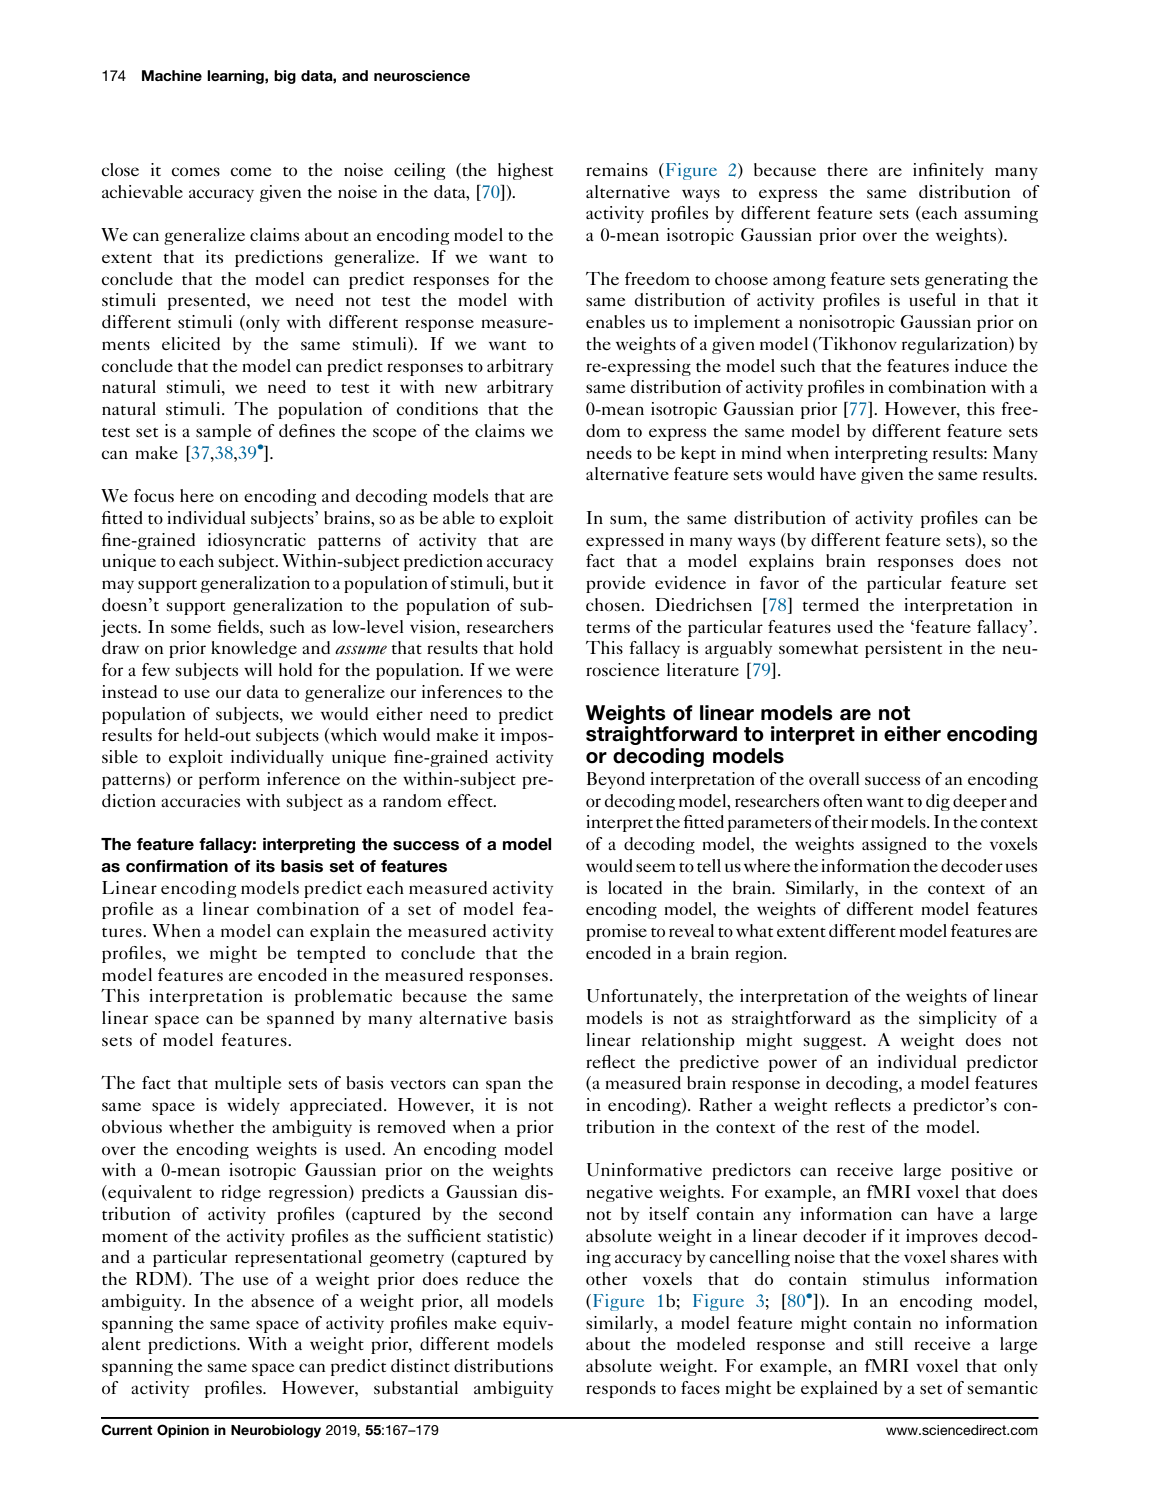  I want to click on whether, so click(201, 1126).
